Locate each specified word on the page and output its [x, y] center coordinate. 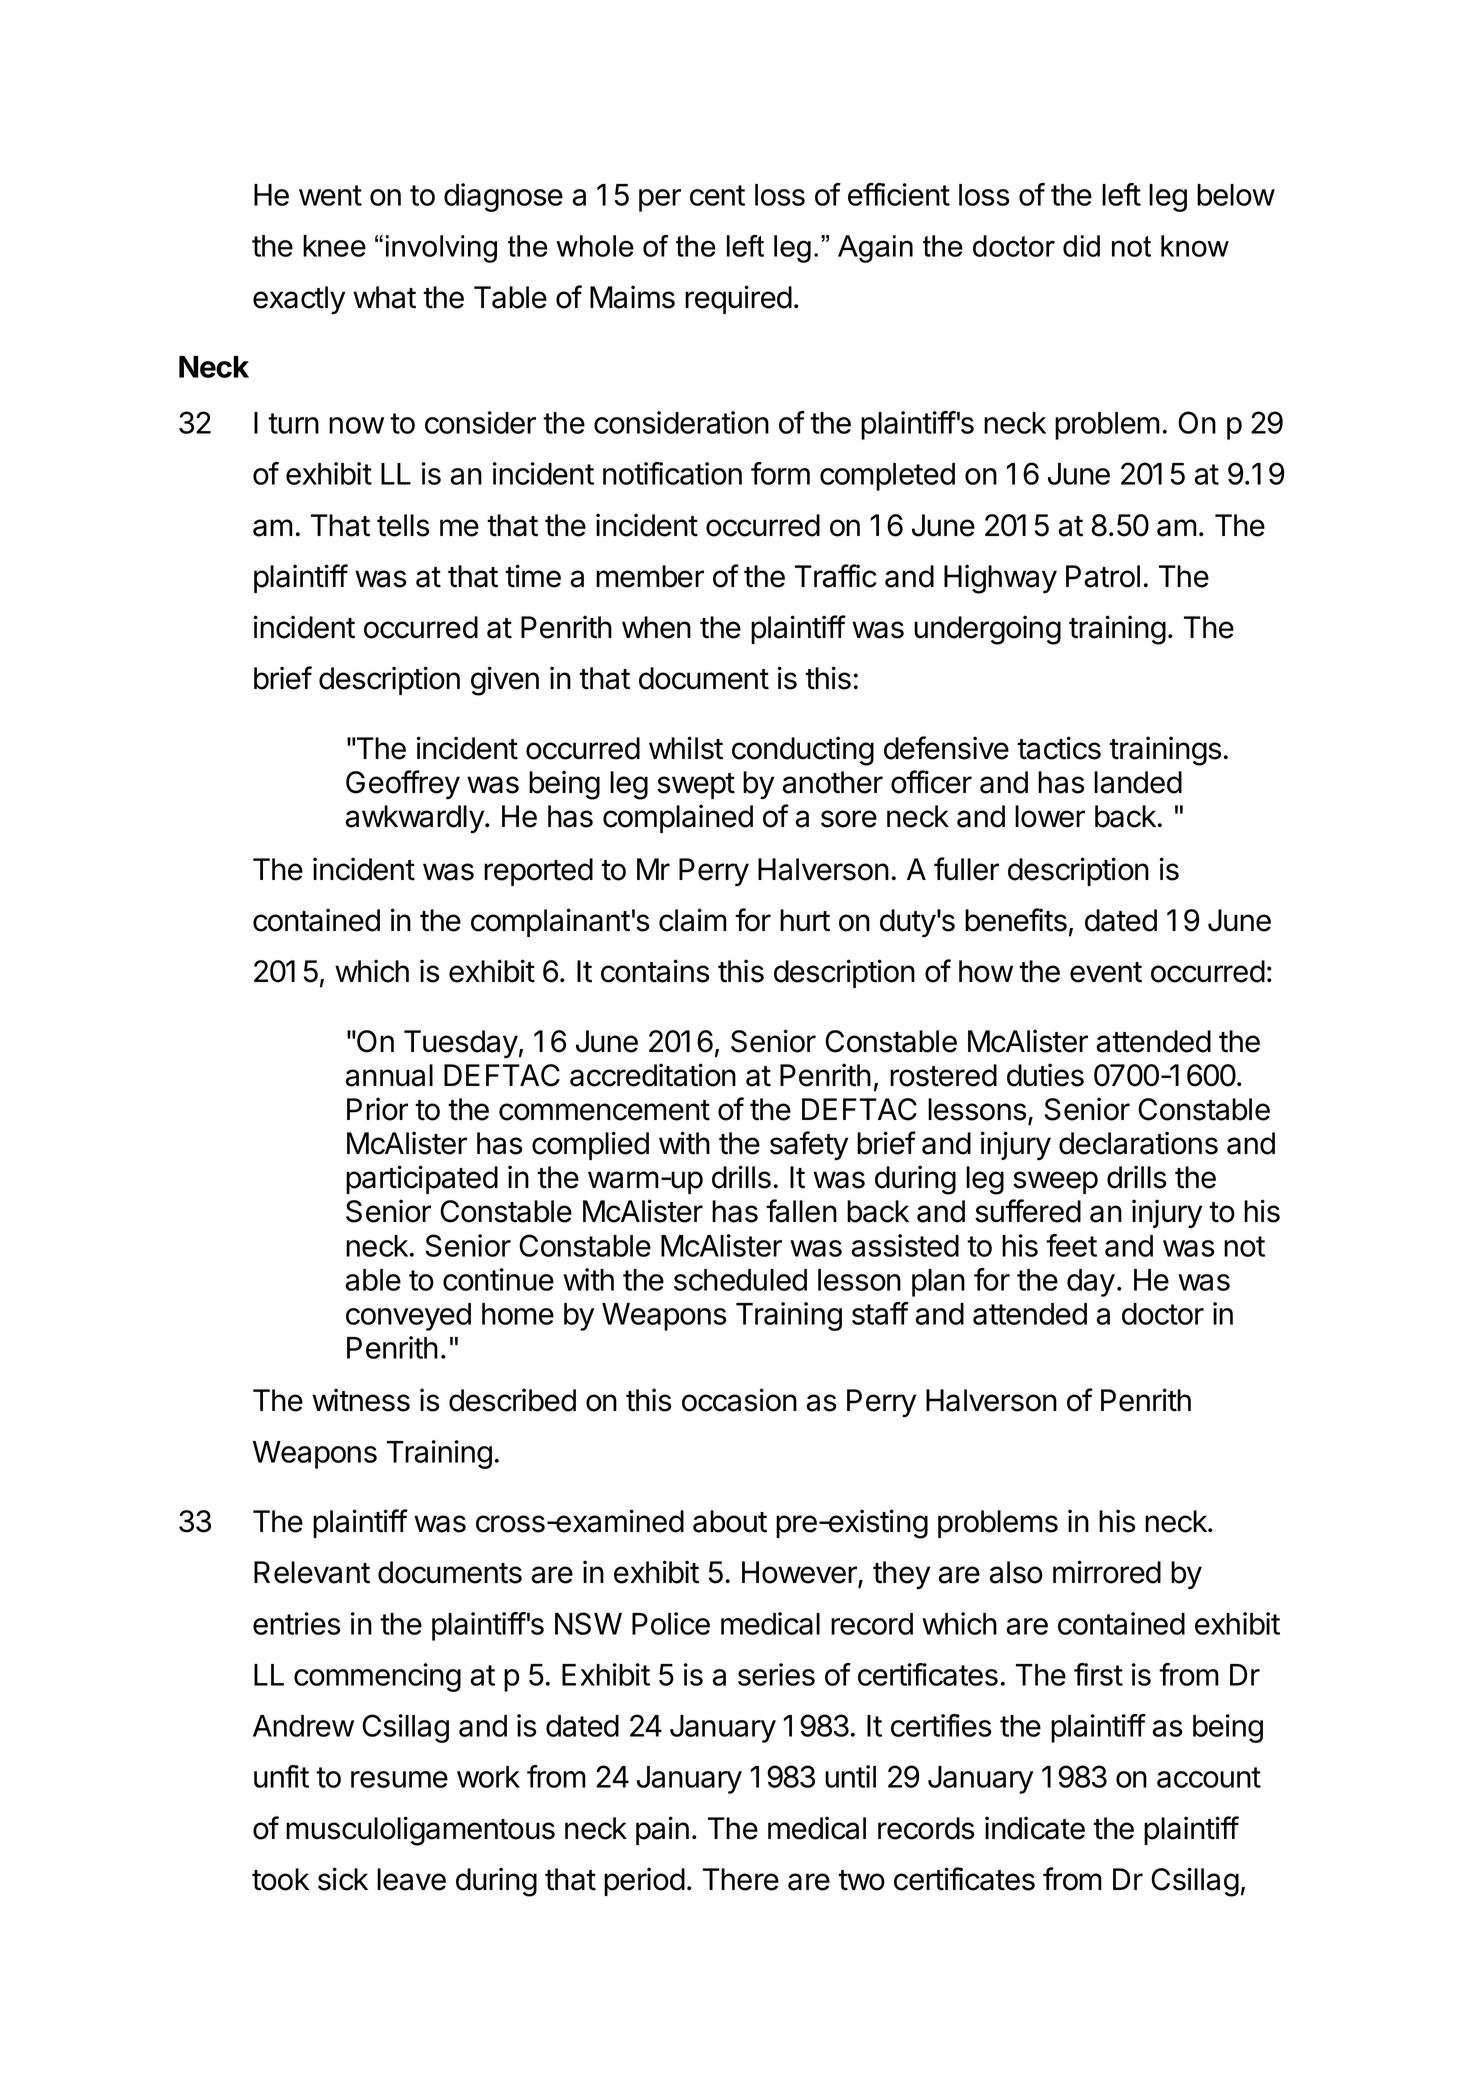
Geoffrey [403, 784]
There [741, 1879]
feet [1071, 1245]
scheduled [740, 1280]
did [1081, 246]
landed [1138, 782]
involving [441, 249]
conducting [803, 751]
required [738, 299]
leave [411, 1879]
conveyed [408, 1317]
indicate [1035, 1828]
